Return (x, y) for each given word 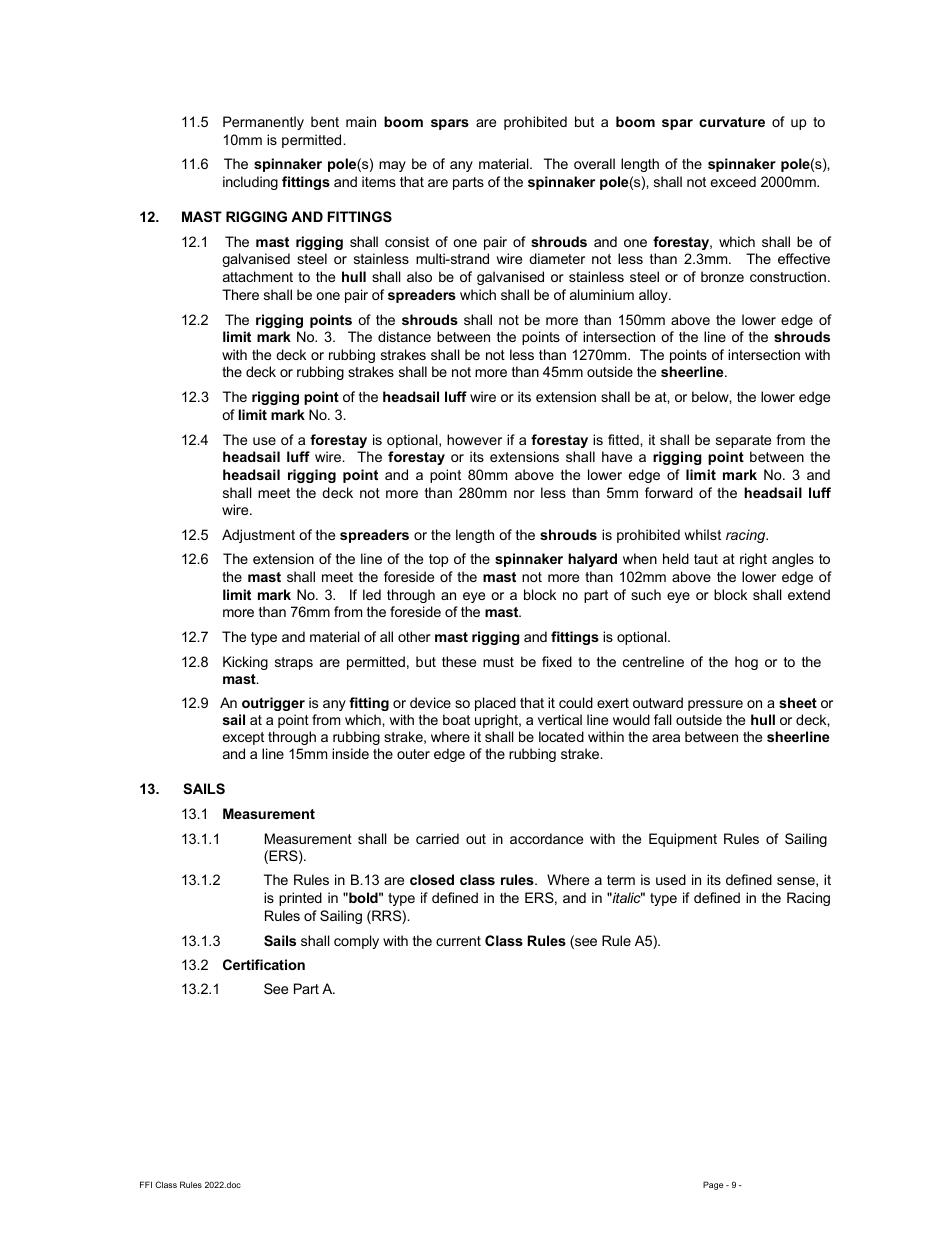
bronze (722, 276)
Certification (264, 964)
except (243, 738)
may (392, 166)
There (240, 294)
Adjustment (258, 536)
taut (706, 559)
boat (456, 719)
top (439, 560)
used (671, 879)
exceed (733, 181)
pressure (715, 705)
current (458, 941)
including (250, 183)
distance (404, 336)
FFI (146, 1184)
